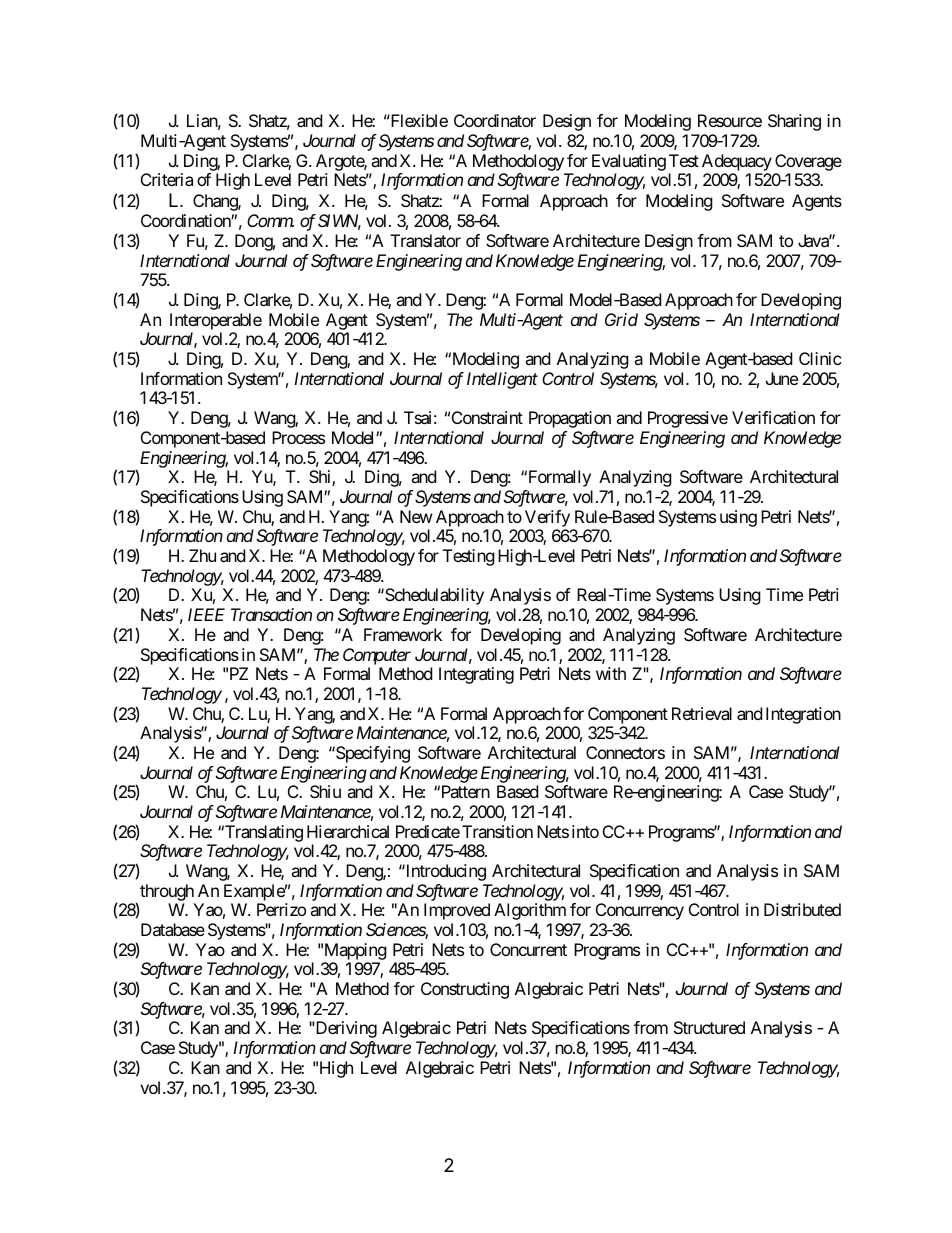 The height and width of the screenshot is (1233, 952). Describe the element at coordinates (206, 614) in the screenshot. I see `IEEE` at that location.
